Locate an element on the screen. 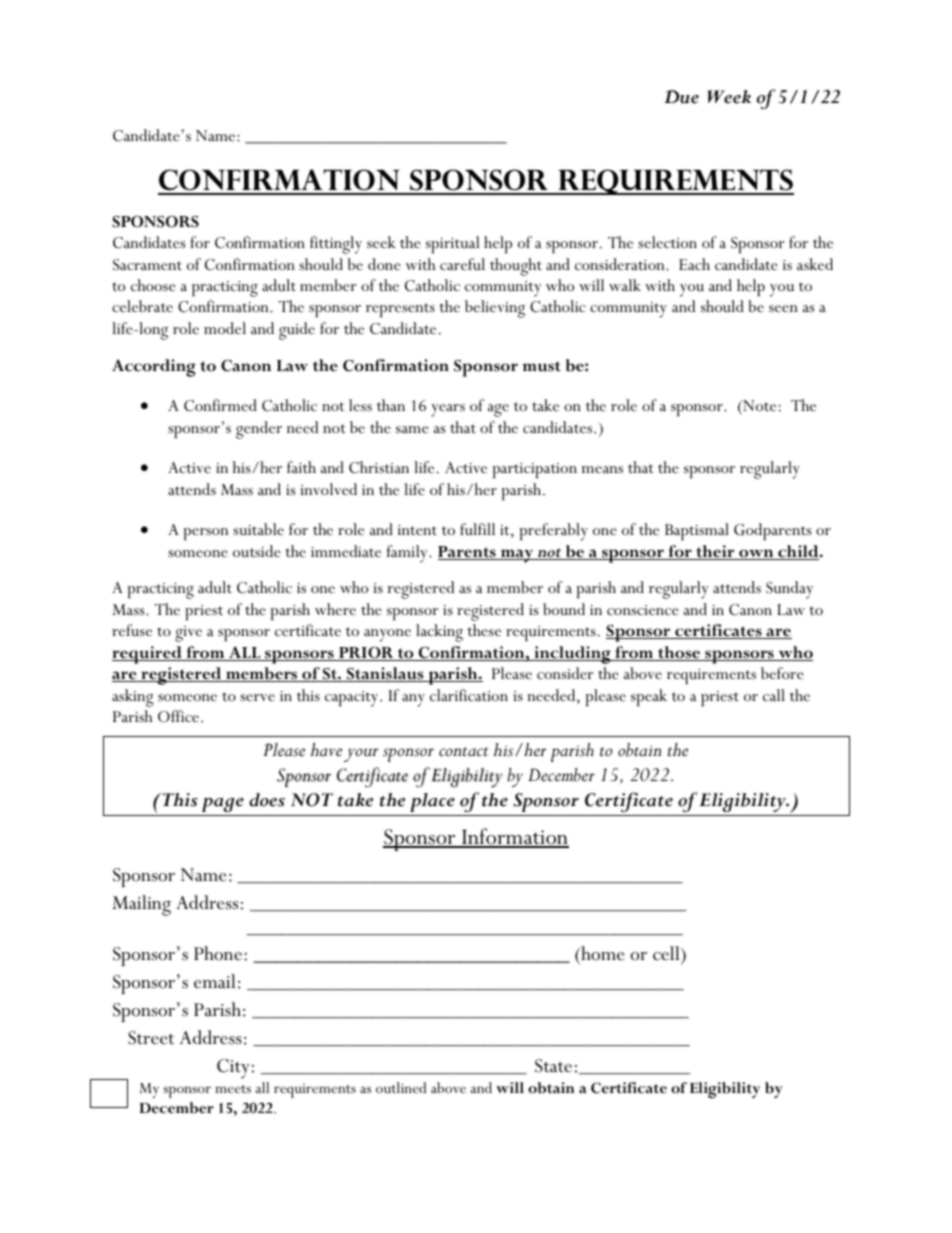 This screenshot has height=1233, width=952. give is located at coordinates (188, 634).
